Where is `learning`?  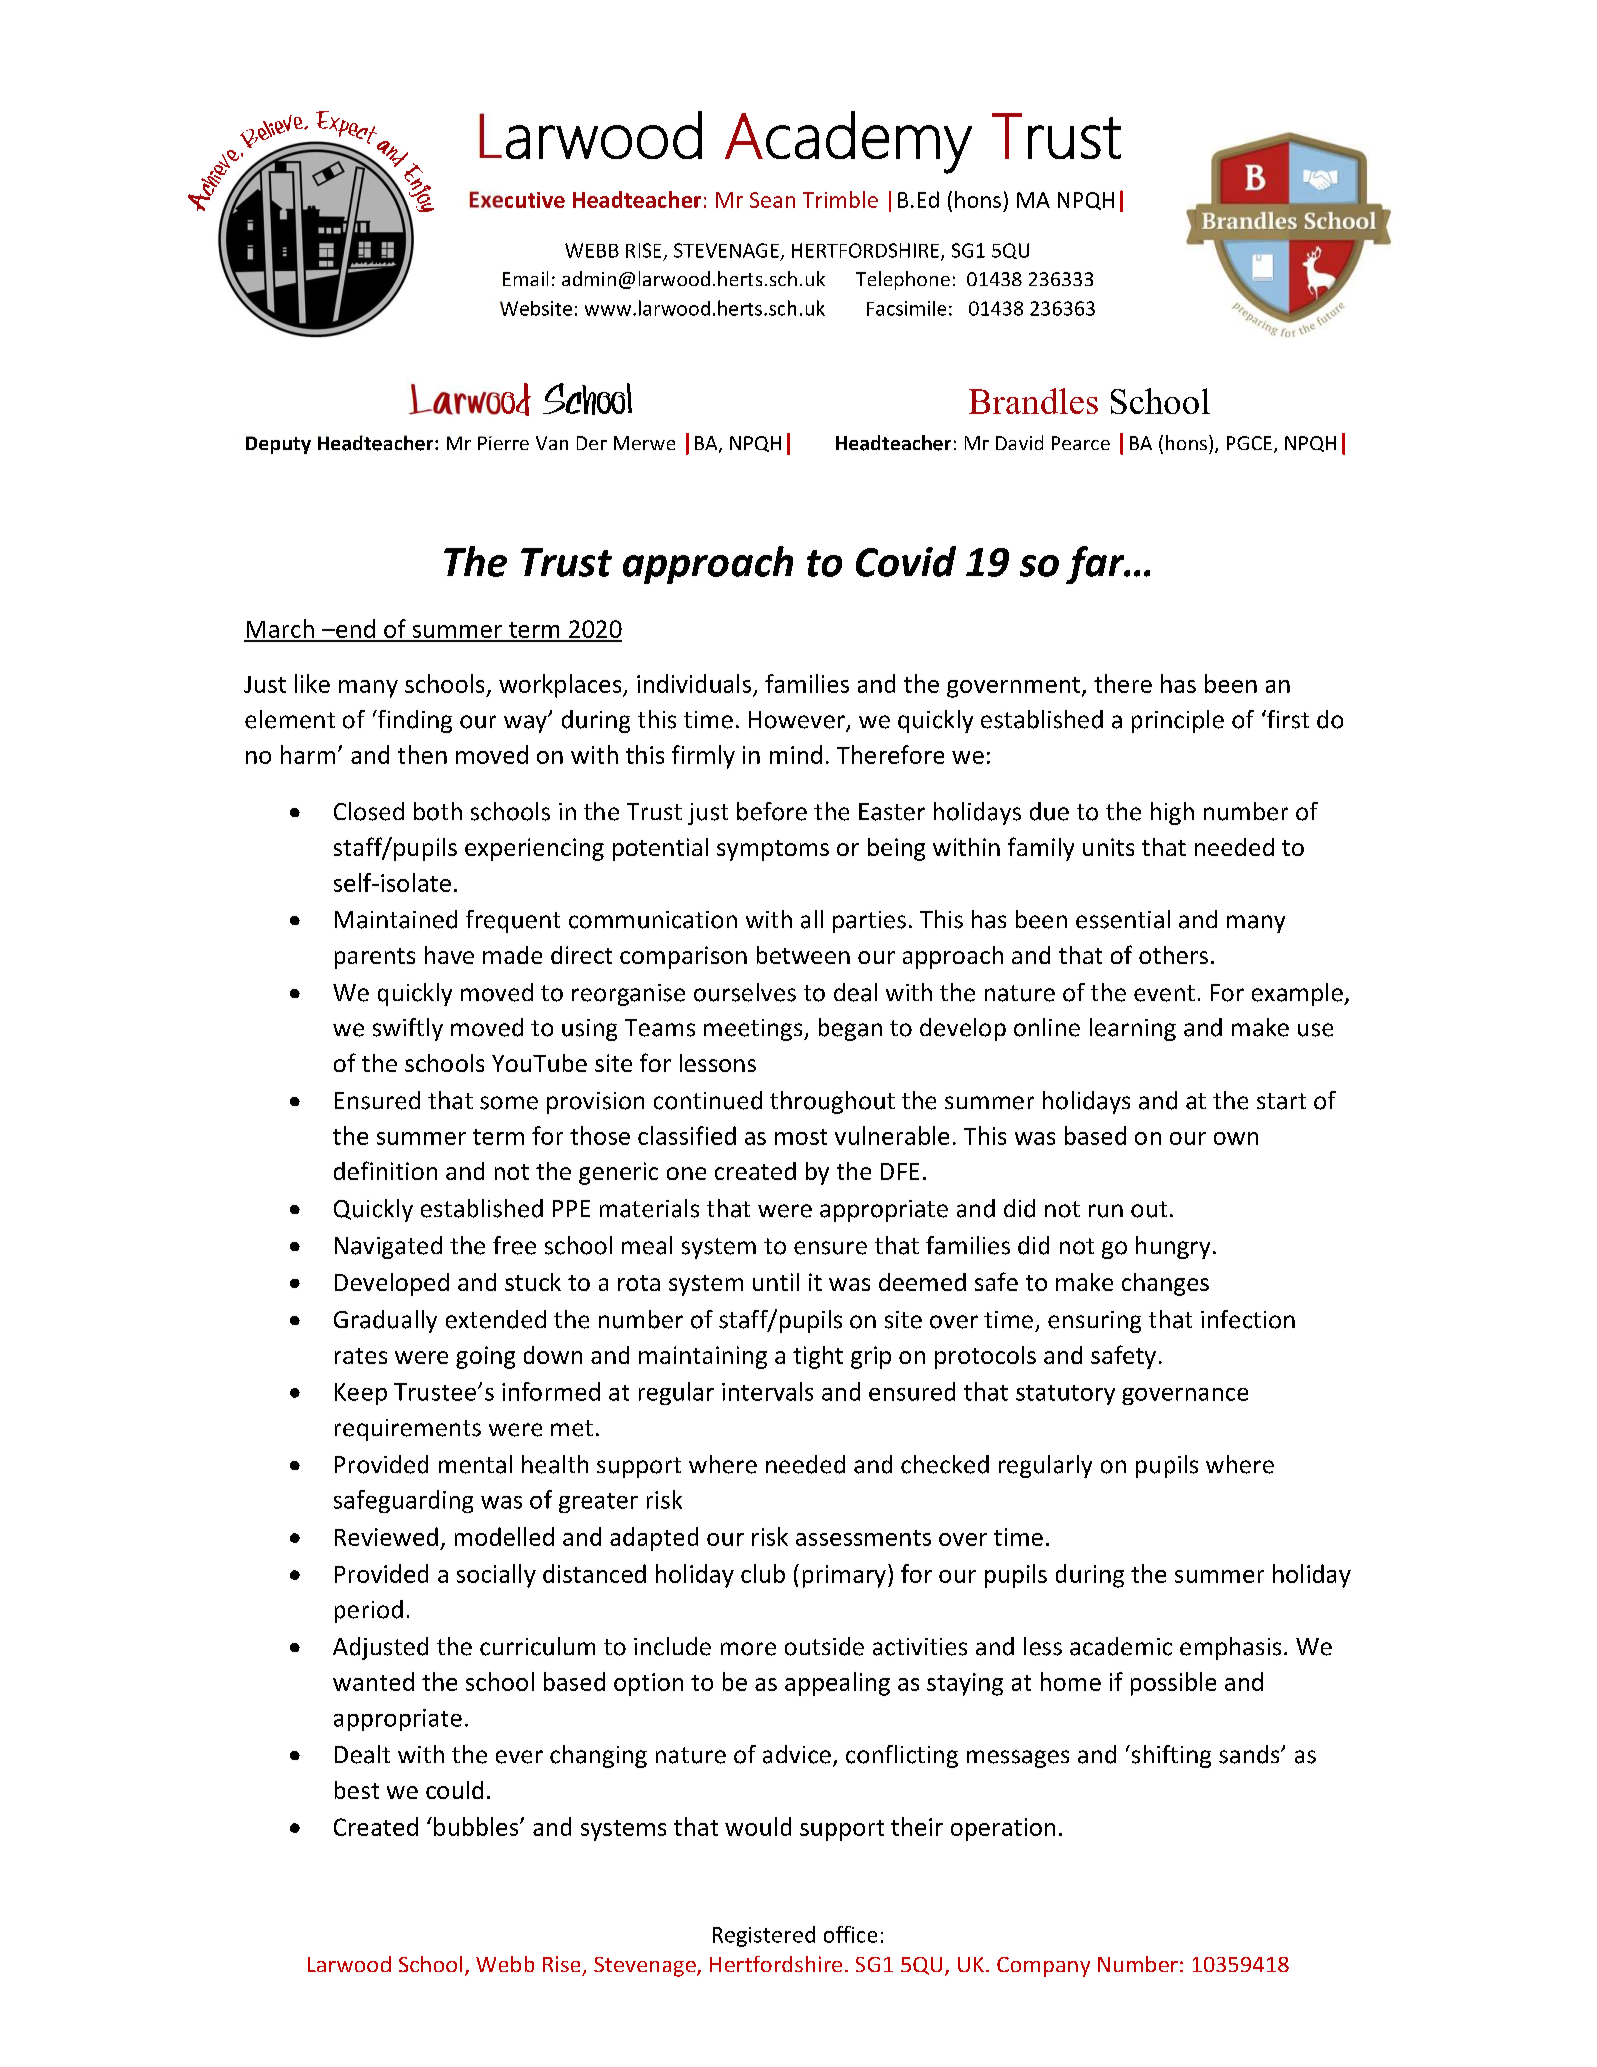
learning is located at coordinates (1133, 1029).
